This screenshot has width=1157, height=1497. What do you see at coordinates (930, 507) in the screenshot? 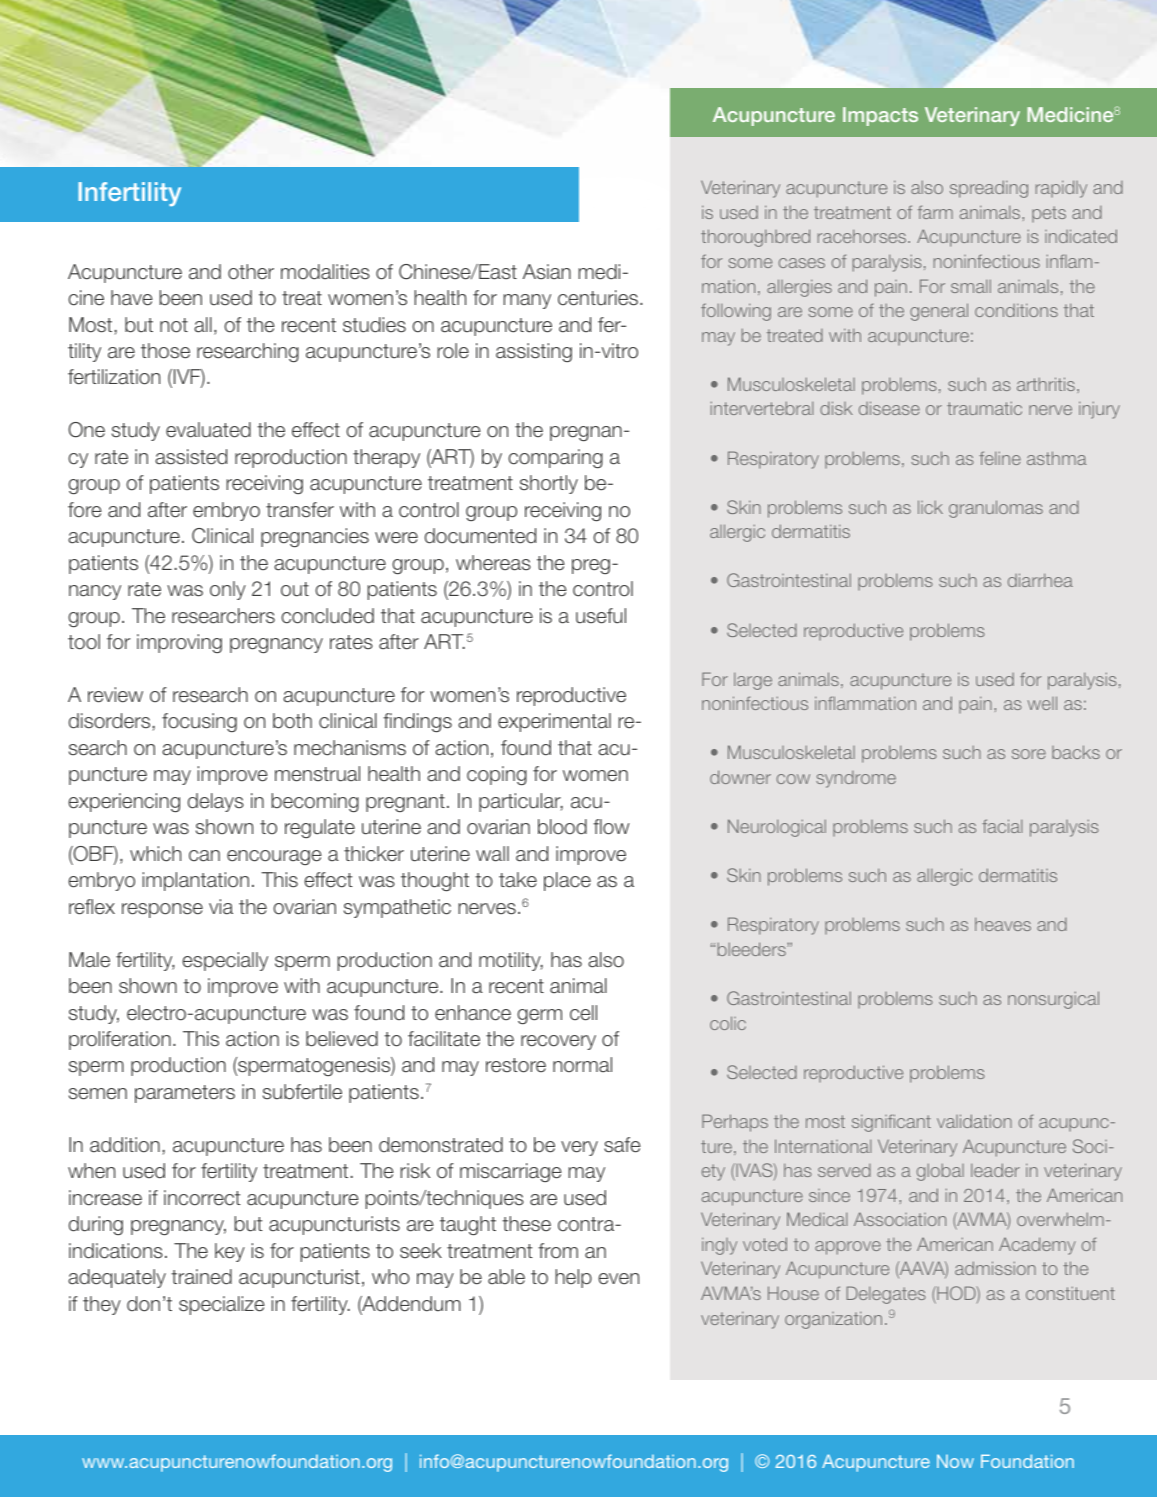
I see `lick` at bounding box center [930, 507].
